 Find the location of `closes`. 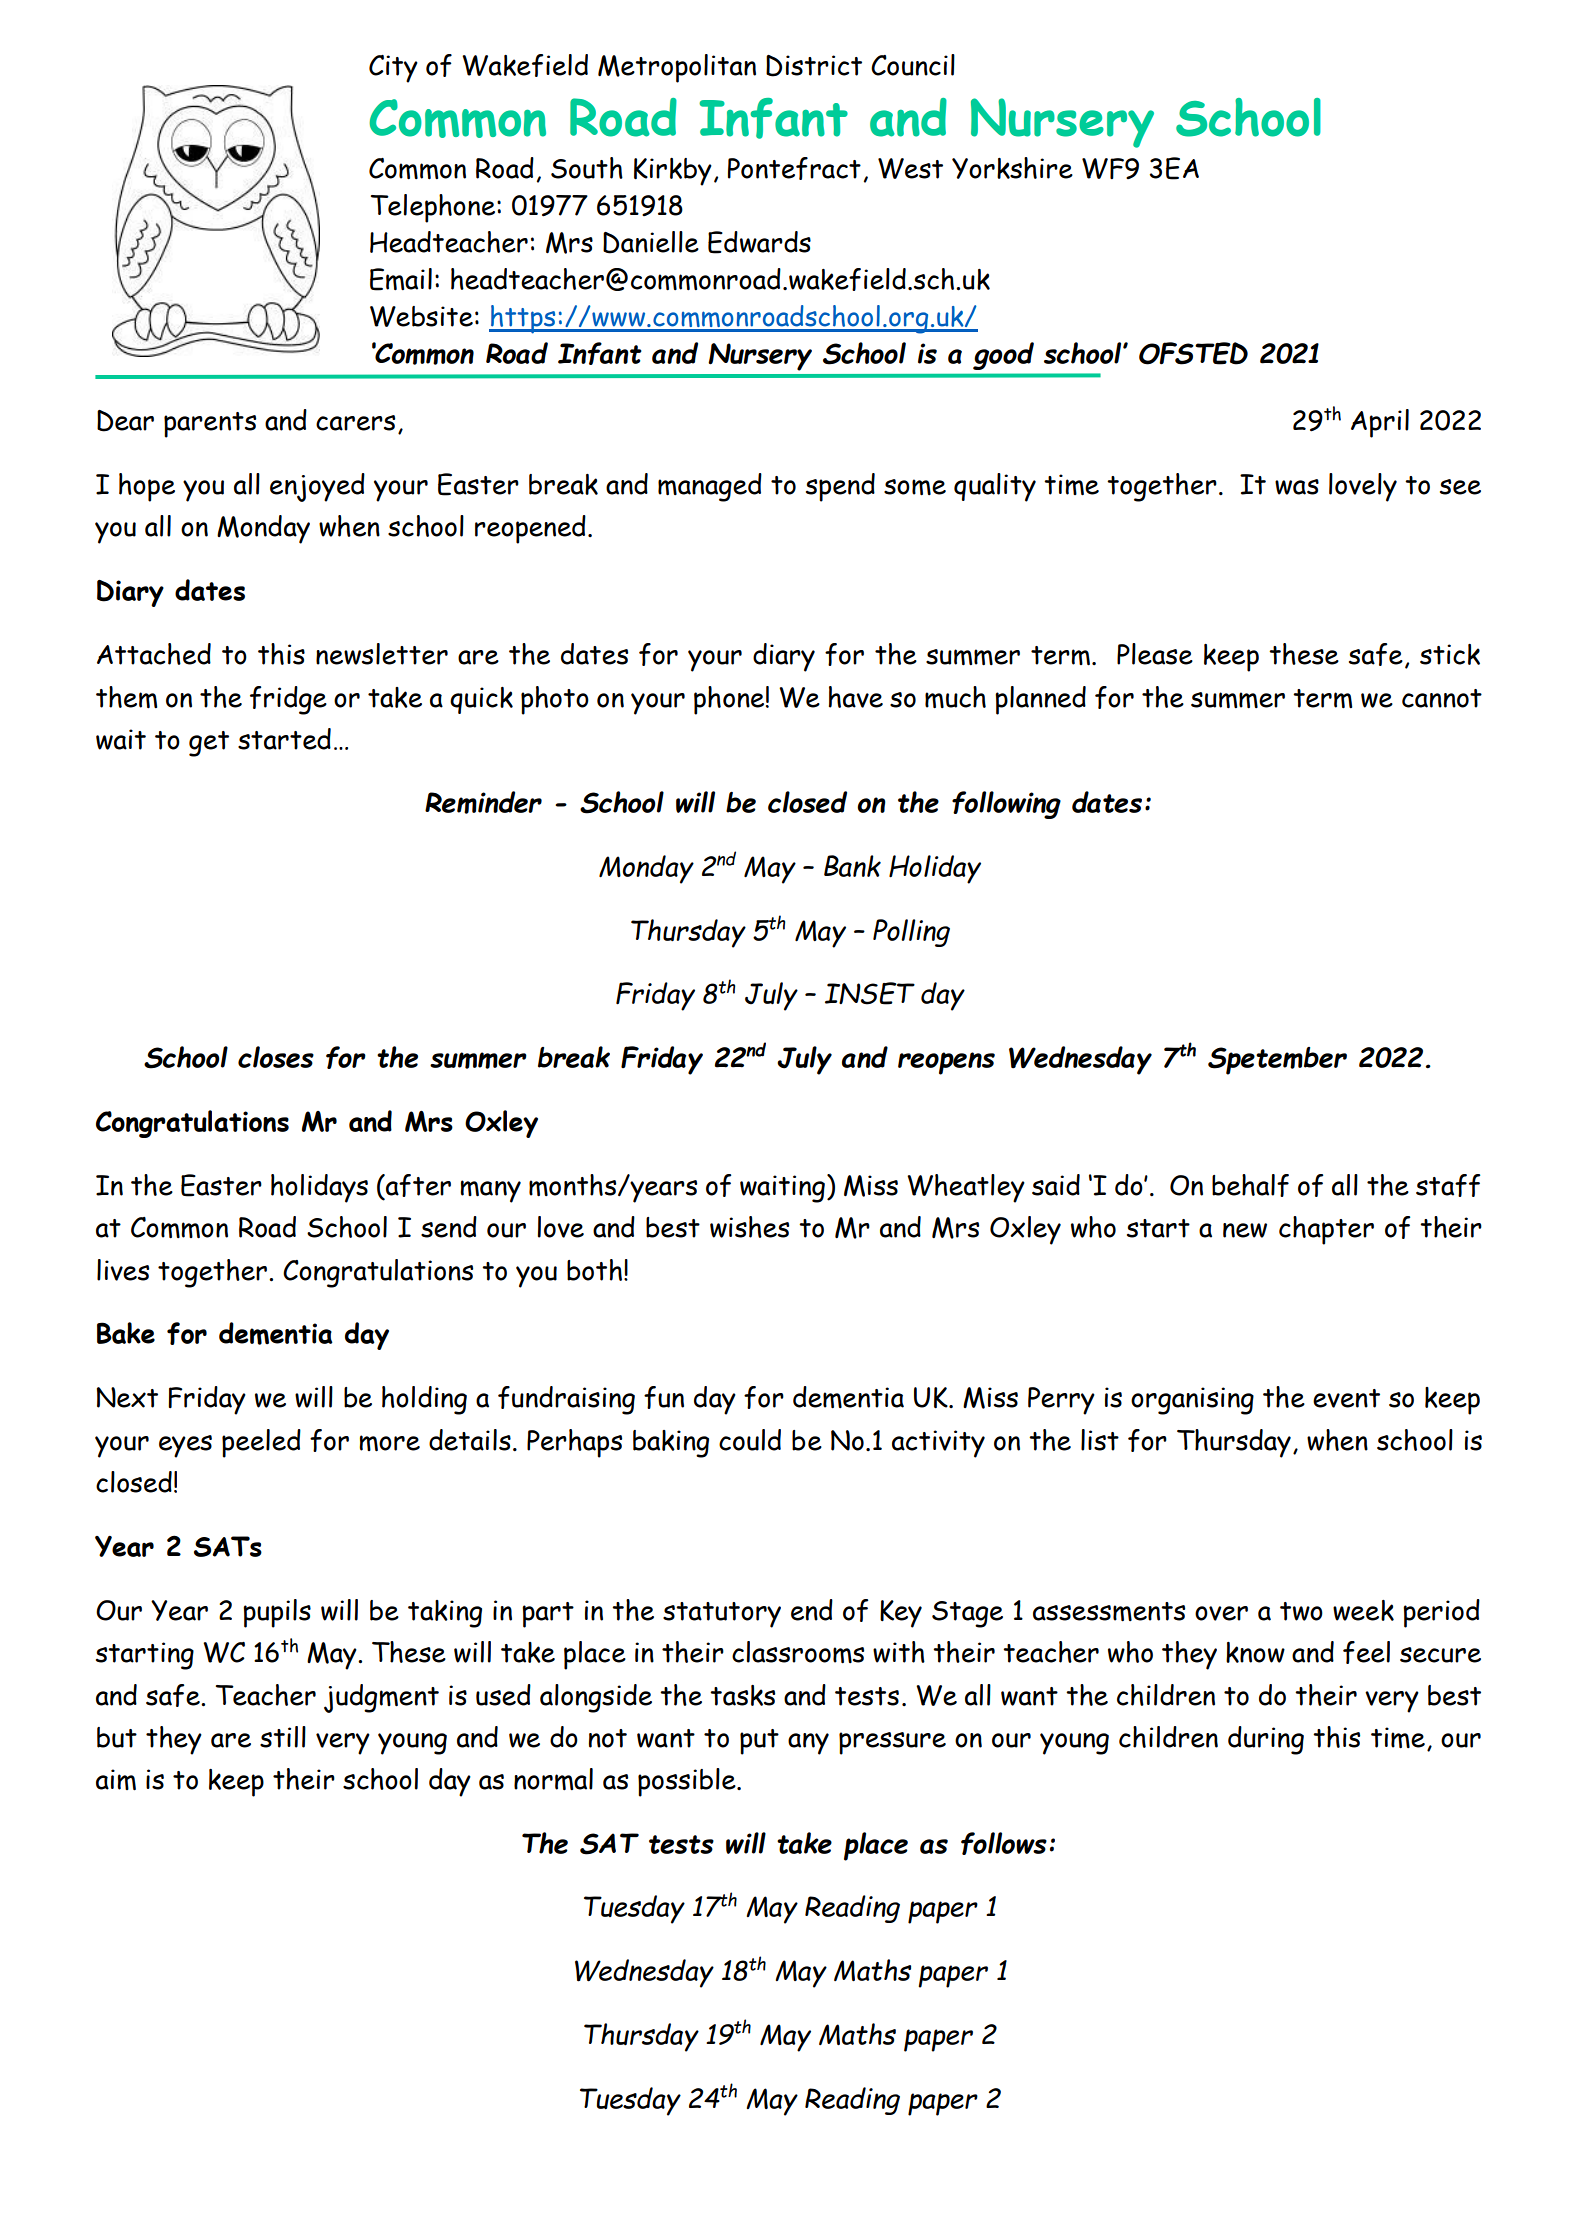

closes is located at coordinates (276, 1057).
